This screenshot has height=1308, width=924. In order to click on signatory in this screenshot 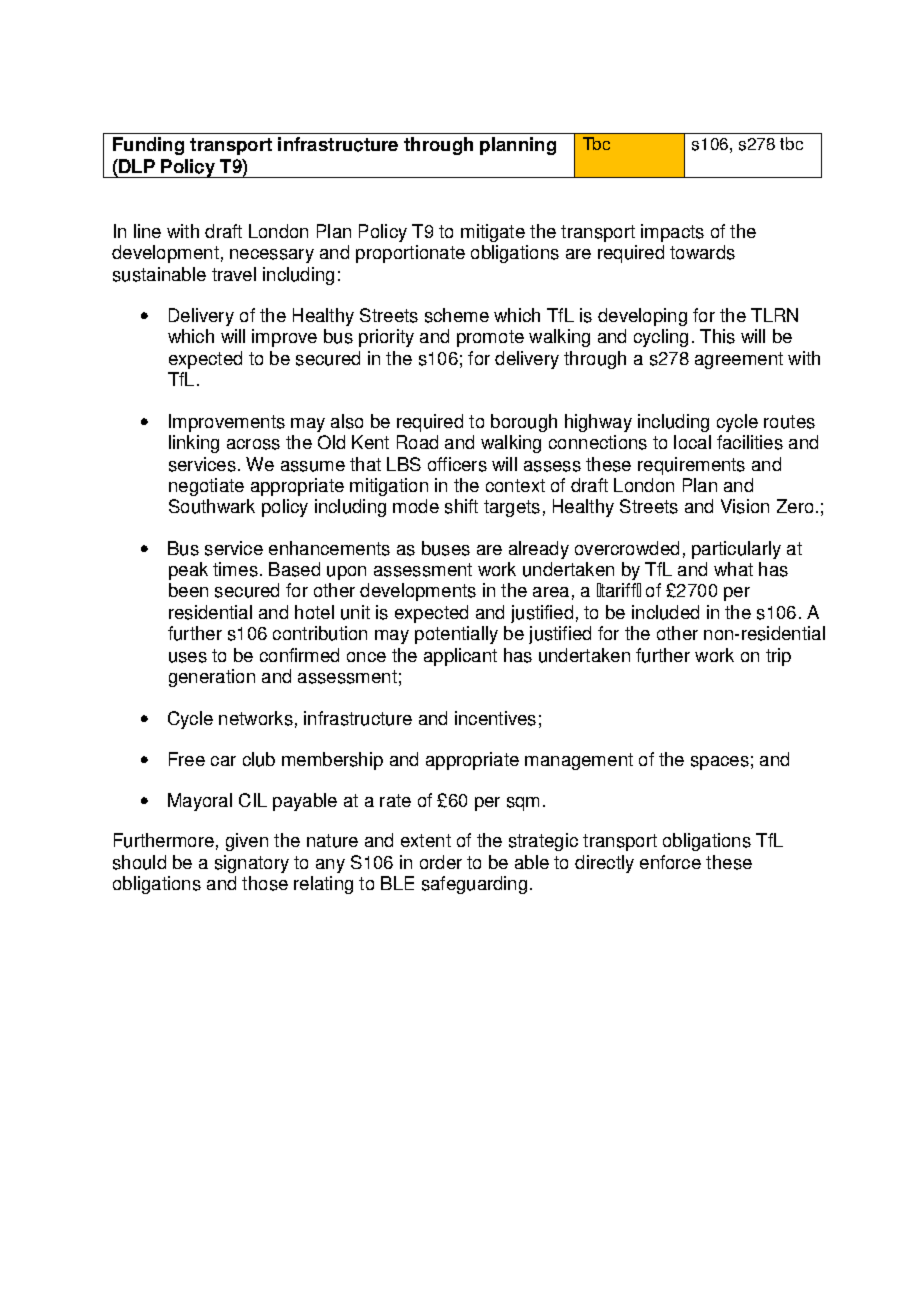, I will do `click(252, 864)`.
